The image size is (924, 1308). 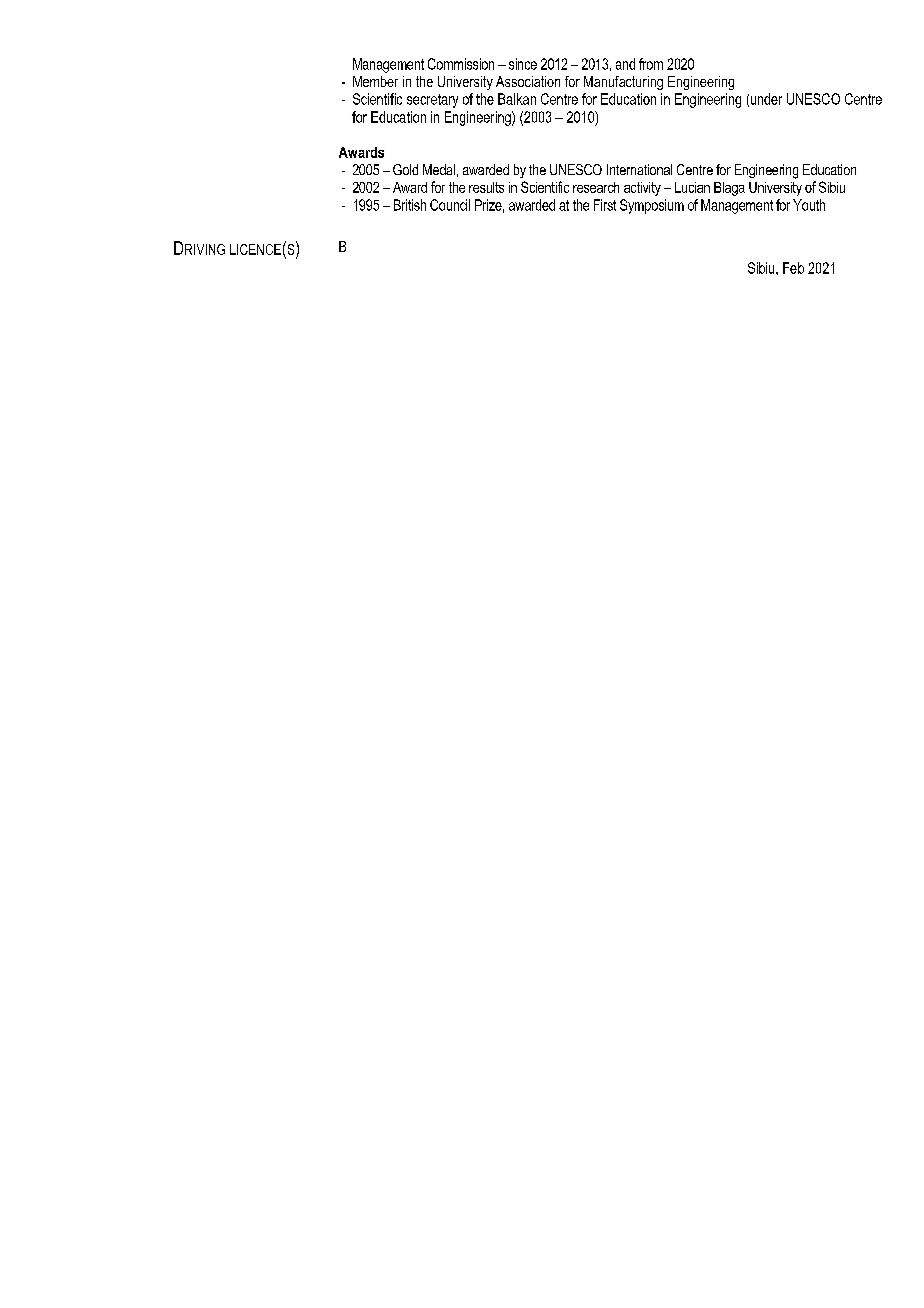 I want to click on secretary, so click(x=432, y=101).
